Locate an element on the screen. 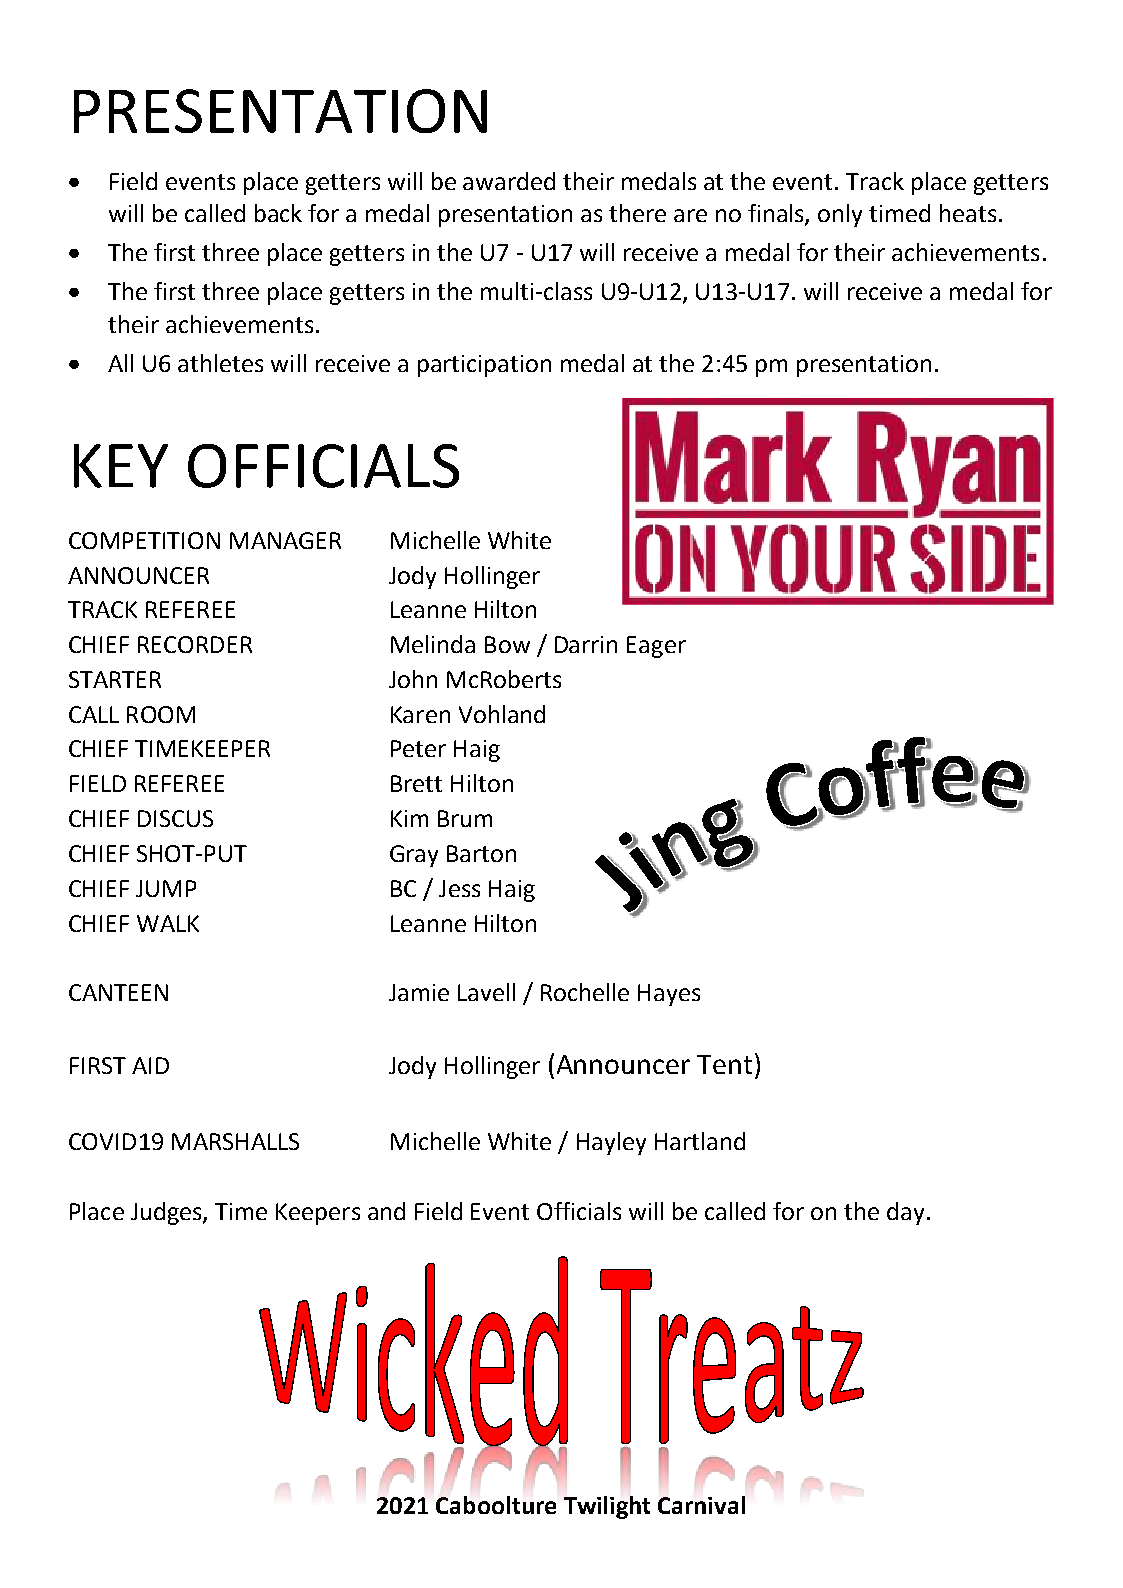  Judges is located at coordinates (167, 1213).
